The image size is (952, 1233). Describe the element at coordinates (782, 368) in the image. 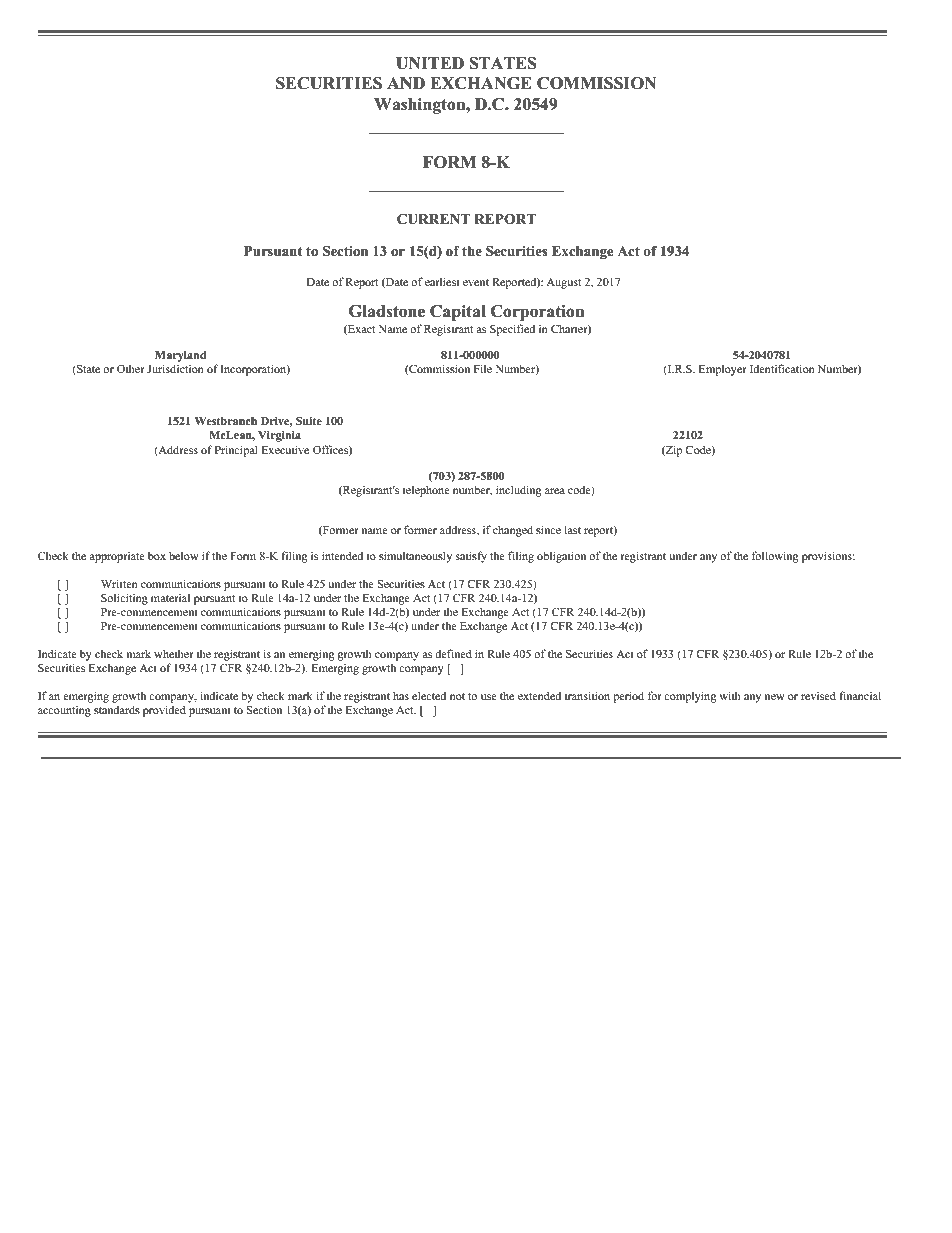

I see `Identification` at that location.
